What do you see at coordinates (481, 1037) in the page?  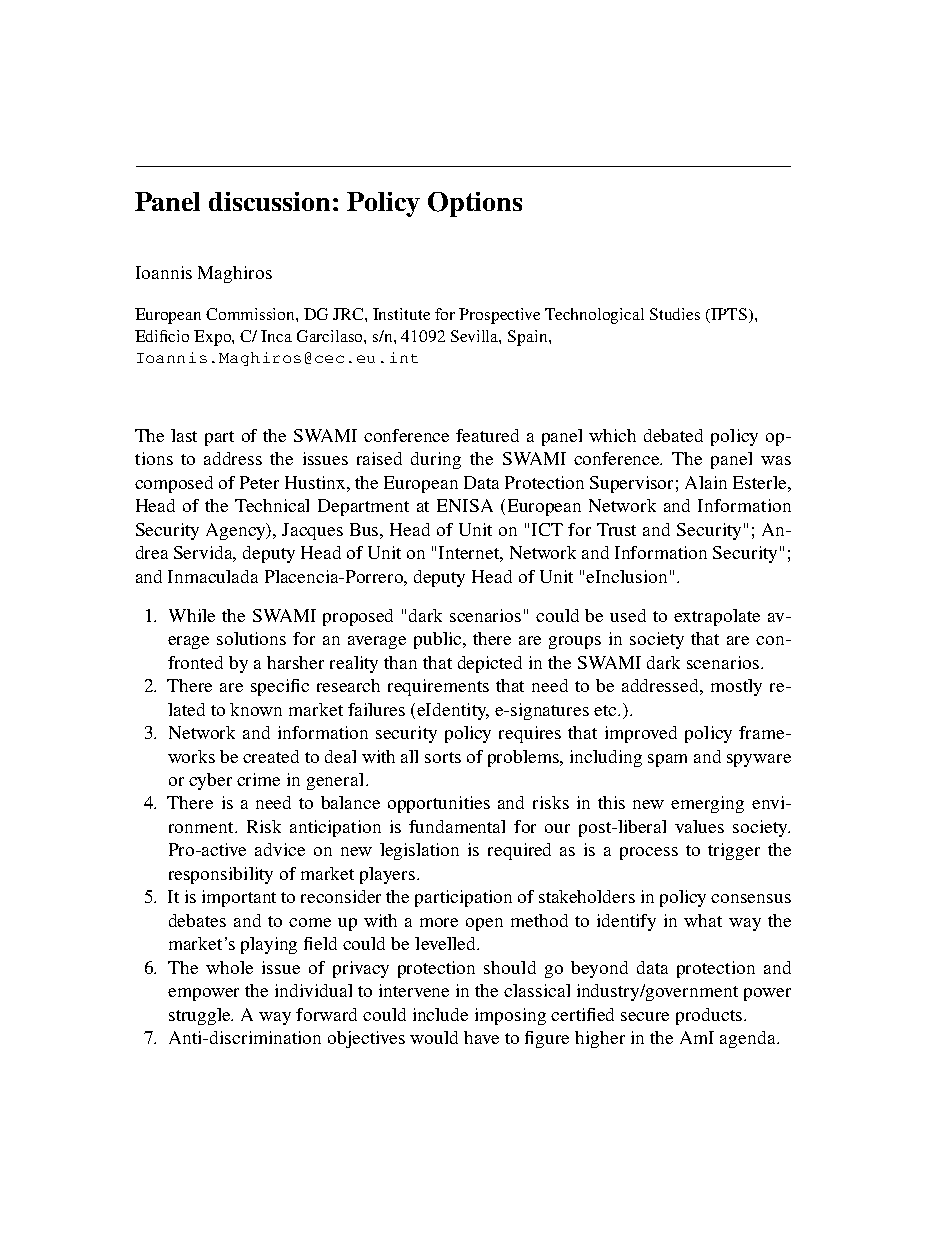 I see `have` at bounding box center [481, 1037].
